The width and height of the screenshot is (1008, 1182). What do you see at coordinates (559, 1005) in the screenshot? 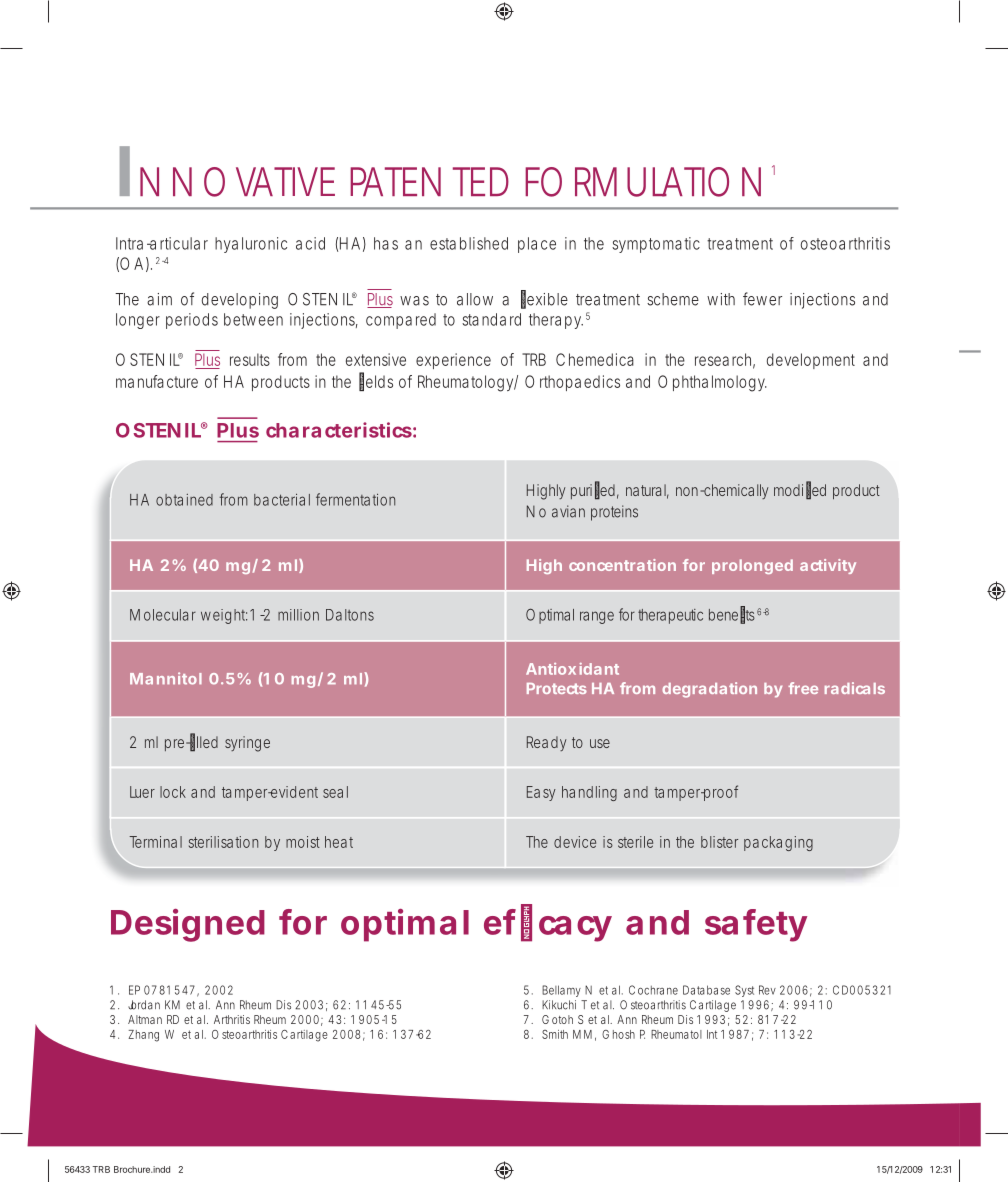
I see `Kikuchi` at bounding box center [559, 1005].
